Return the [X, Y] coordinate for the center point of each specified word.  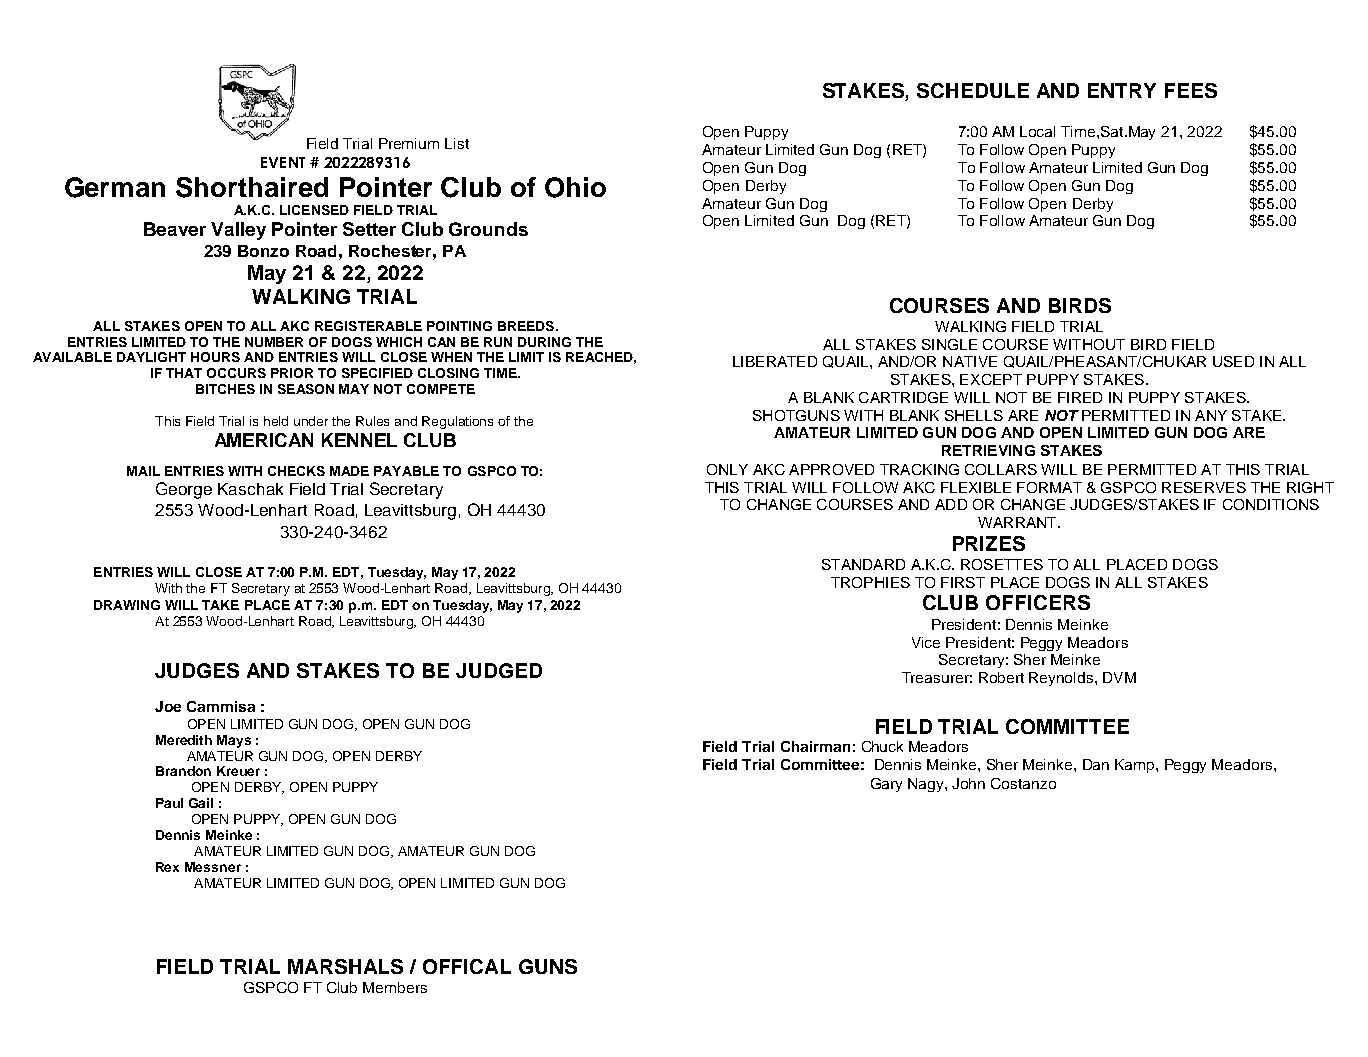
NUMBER [274, 342]
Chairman [815, 746]
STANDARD [863, 564]
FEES [1191, 90]
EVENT [283, 162]
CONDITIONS [1271, 504]
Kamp [1136, 766]
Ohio [575, 187]
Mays [234, 741]
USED [1233, 361]
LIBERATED [775, 361]
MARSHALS [345, 966]
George [184, 490]
